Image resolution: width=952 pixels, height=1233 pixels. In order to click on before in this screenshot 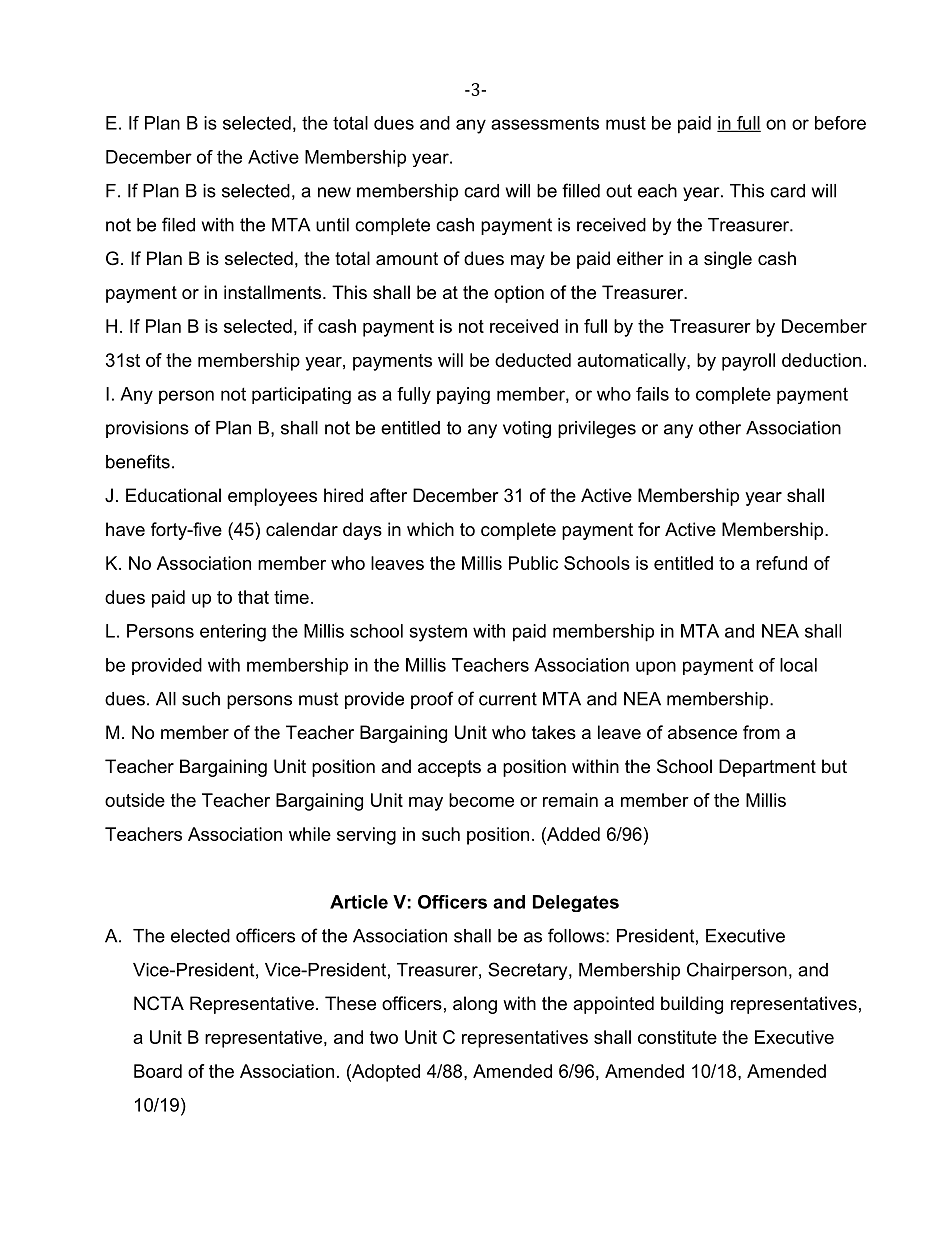, I will do `click(840, 123)`.
